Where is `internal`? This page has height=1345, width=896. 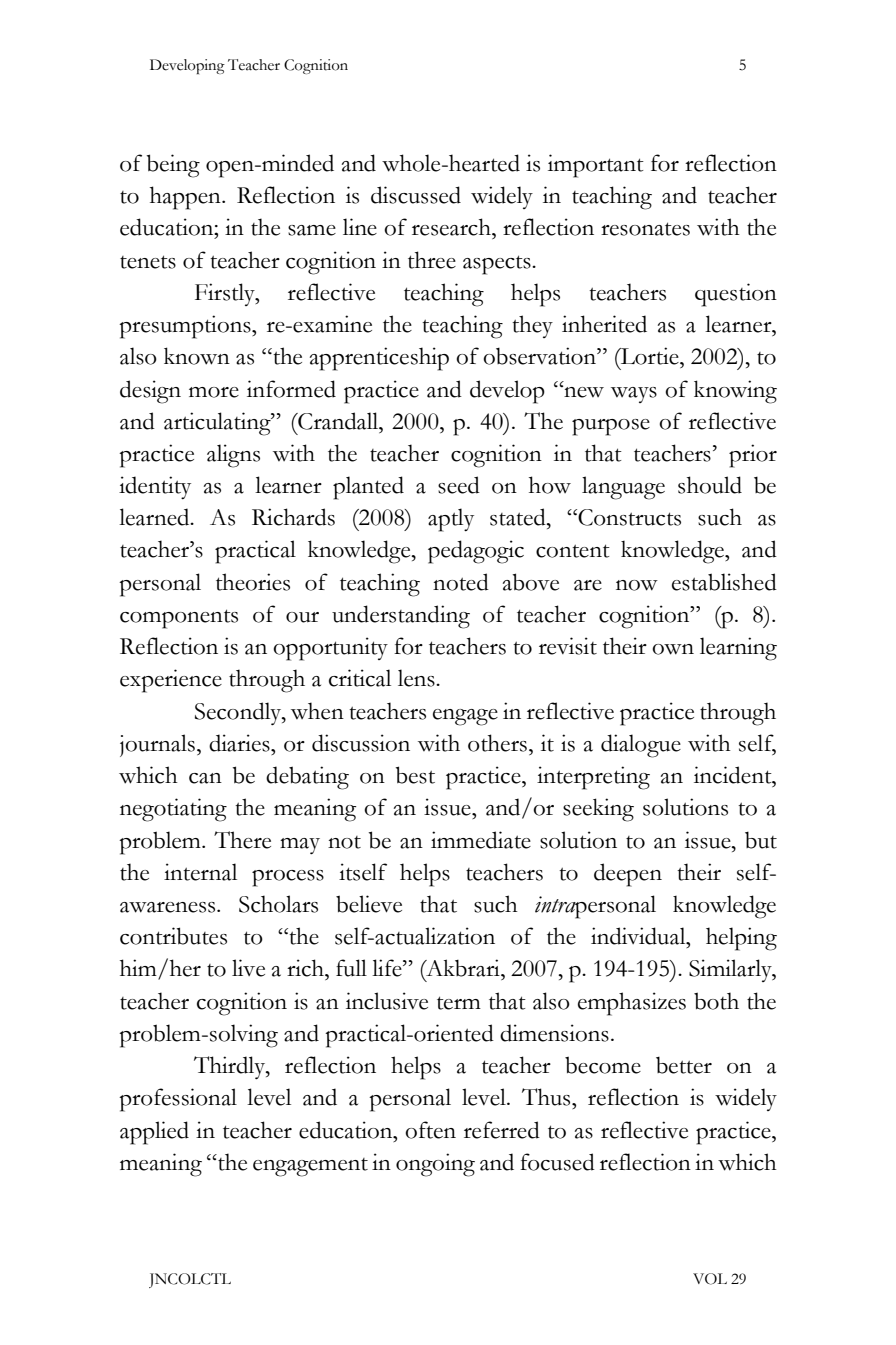 internal is located at coordinates (200, 872).
